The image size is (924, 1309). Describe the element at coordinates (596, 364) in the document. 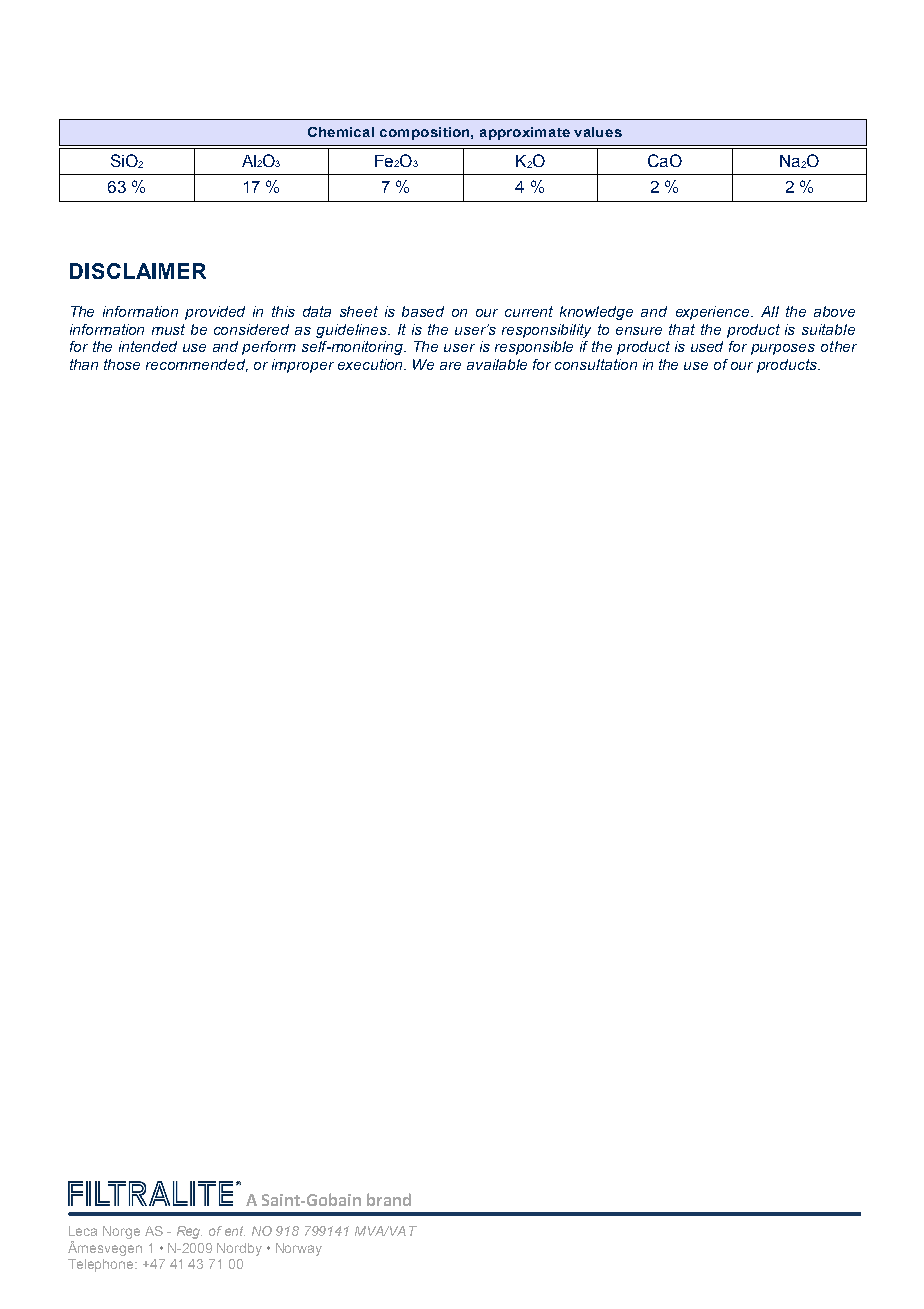

I see `consultation` at that location.
